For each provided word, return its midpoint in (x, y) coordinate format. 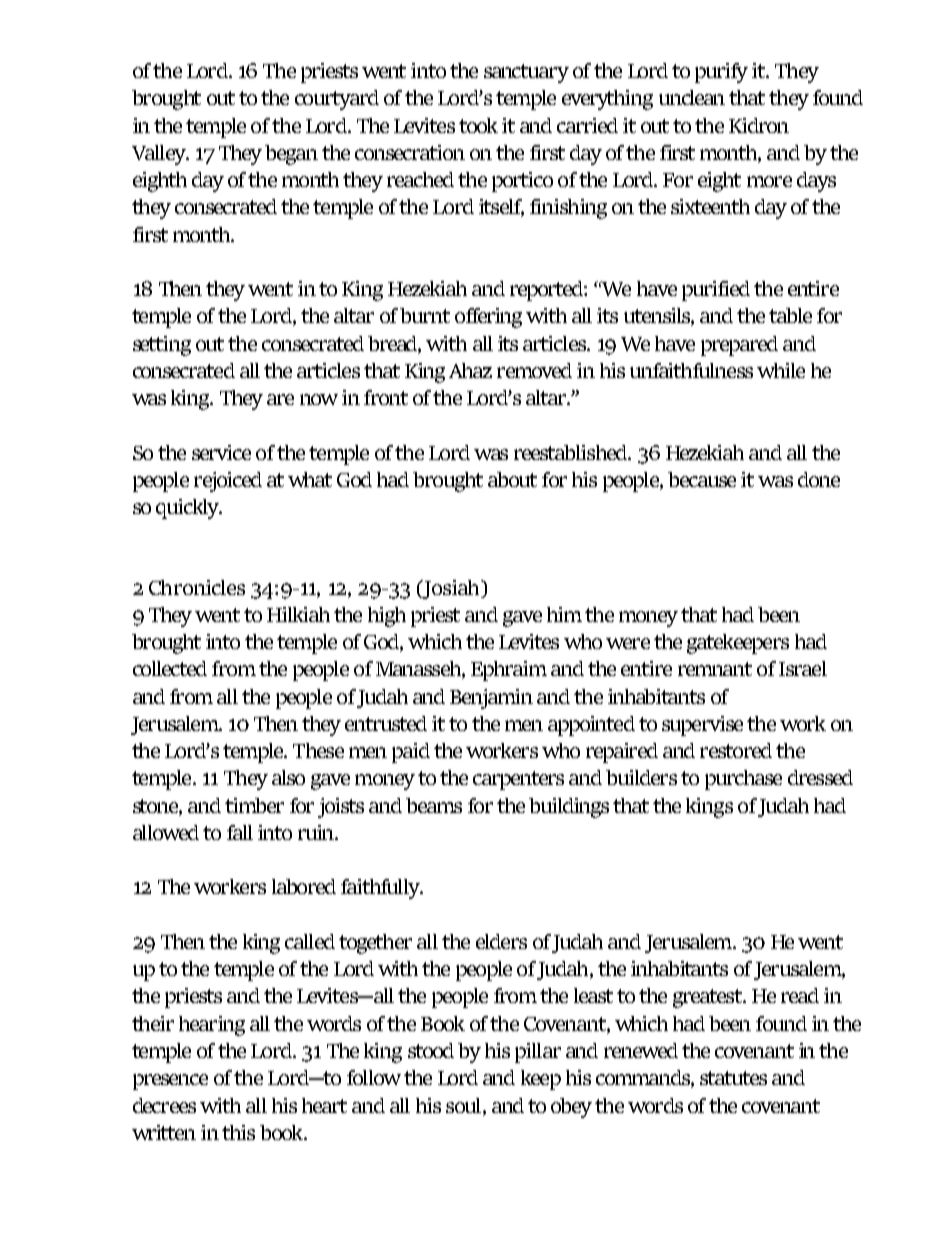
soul (465, 1105)
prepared (739, 346)
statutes (733, 1078)
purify (721, 73)
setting (162, 346)
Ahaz (470, 370)
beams (434, 805)
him (564, 614)
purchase (743, 780)
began (291, 155)
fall (240, 832)
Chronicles (197, 587)
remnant (715, 669)
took (478, 125)
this (238, 1132)
